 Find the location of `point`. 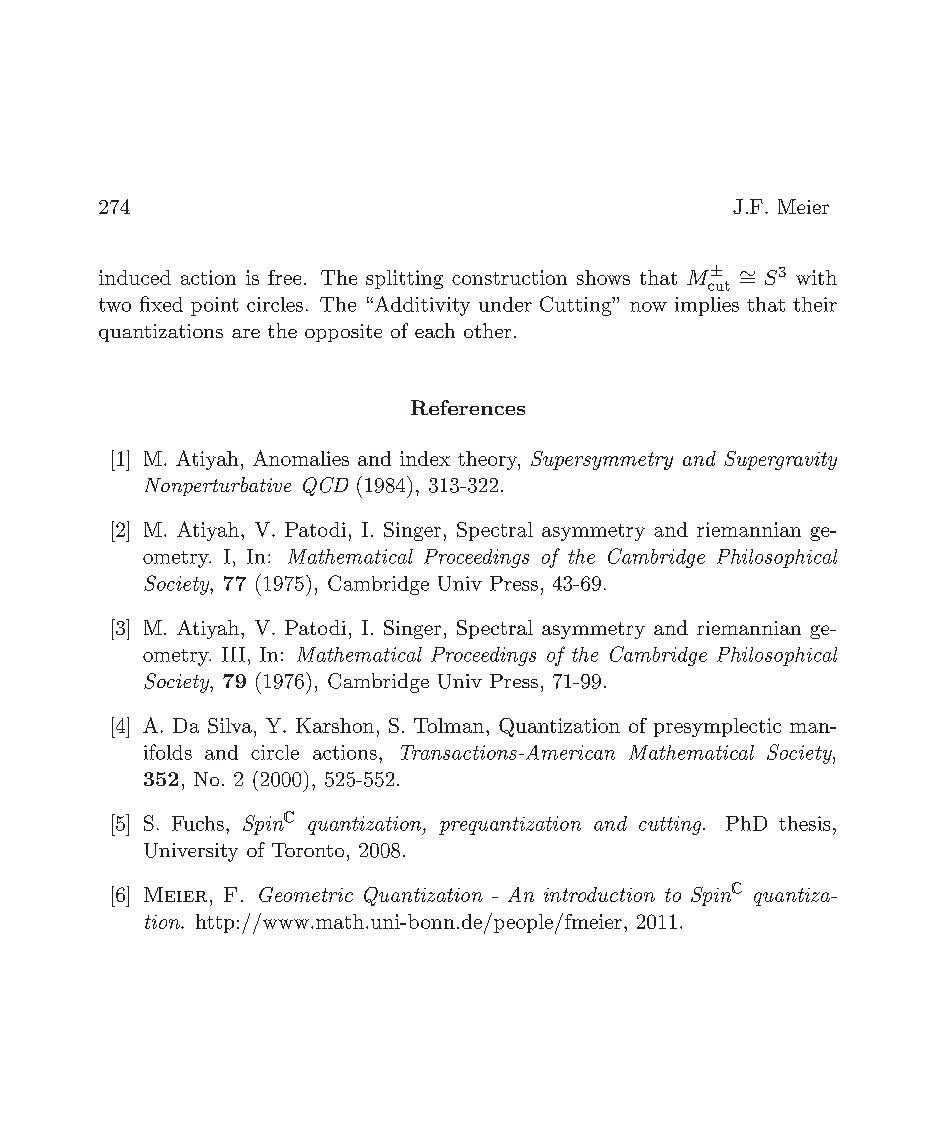

point is located at coordinates (214, 306).
